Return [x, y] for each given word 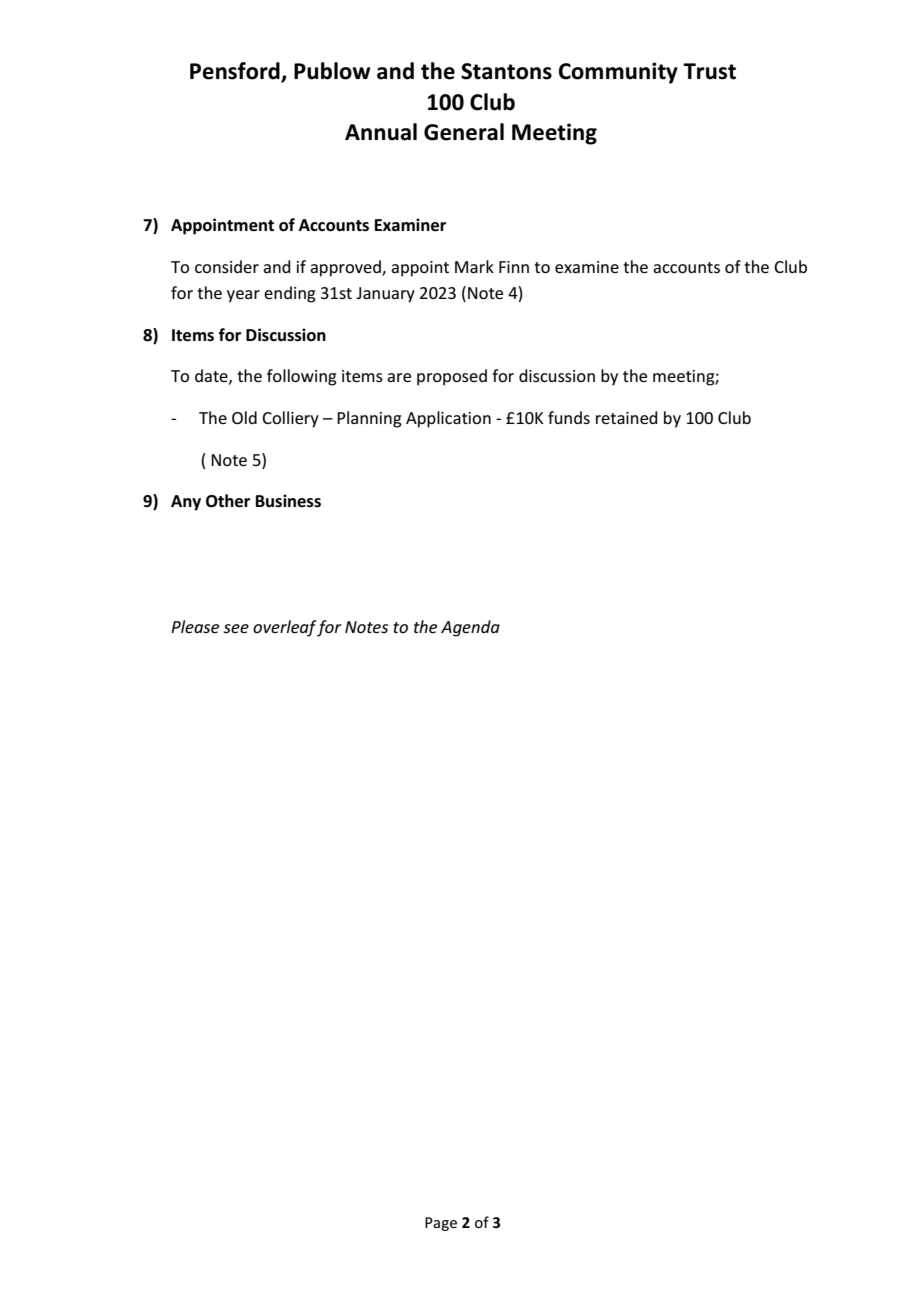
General [464, 132]
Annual [381, 132]
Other [228, 501]
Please [195, 626]
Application [448, 419]
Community [618, 73]
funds [569, 417]
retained [627, 417]
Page [441, 1224]
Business [288, 501]
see [236, 628]
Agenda [470, 628]
